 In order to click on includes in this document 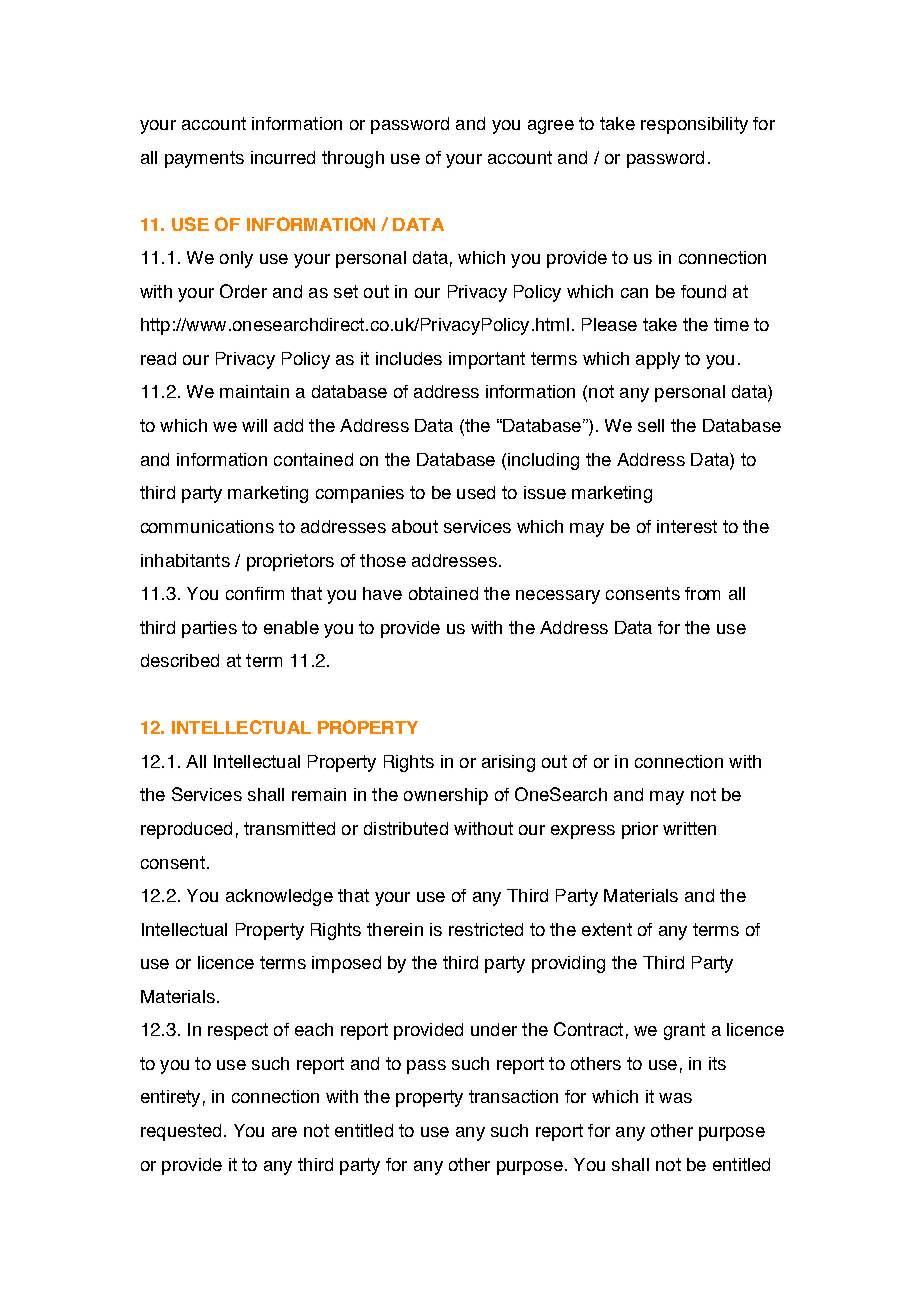, I will do `click(409, 358)`.
